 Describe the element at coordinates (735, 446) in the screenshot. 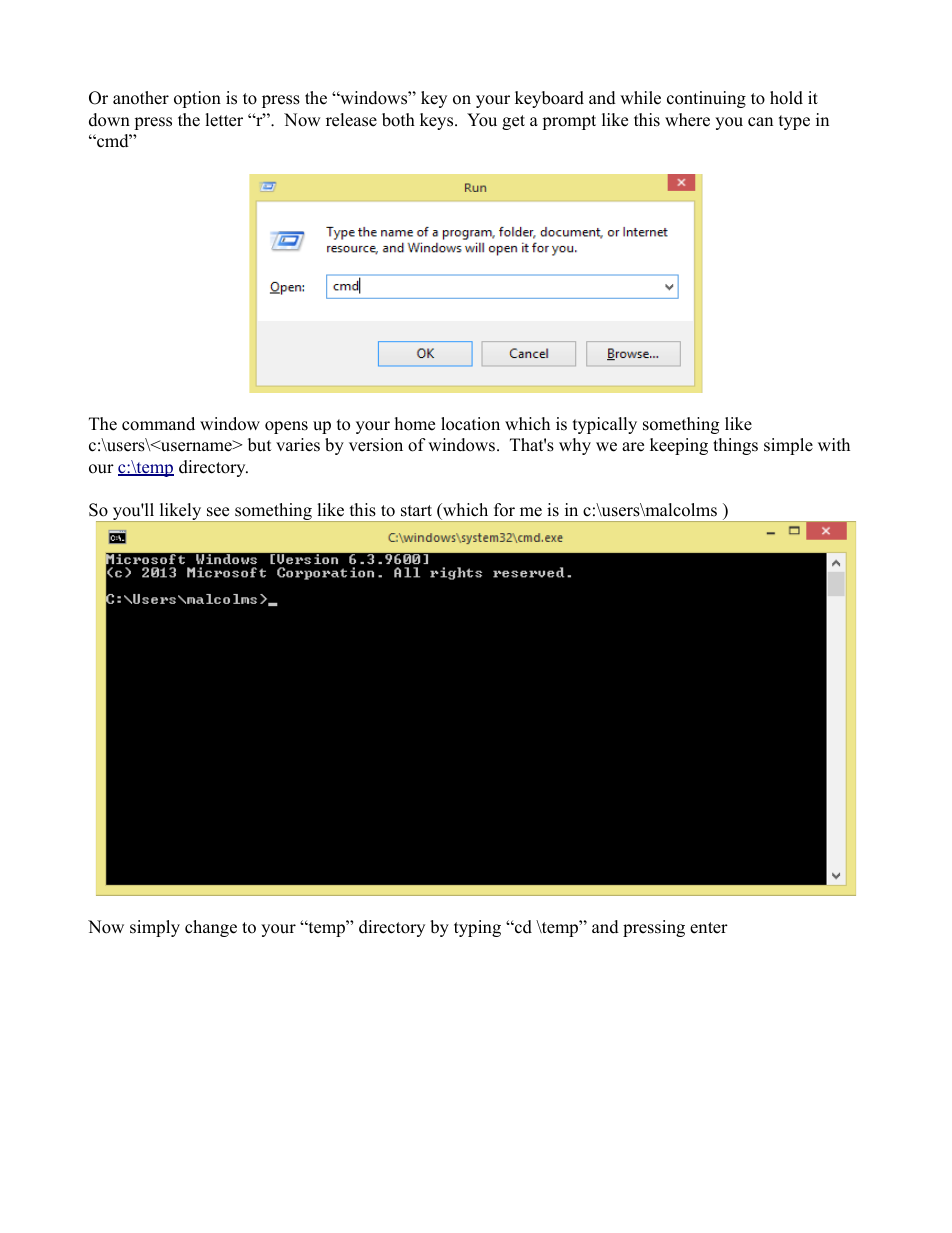

I see `things` at that location.
